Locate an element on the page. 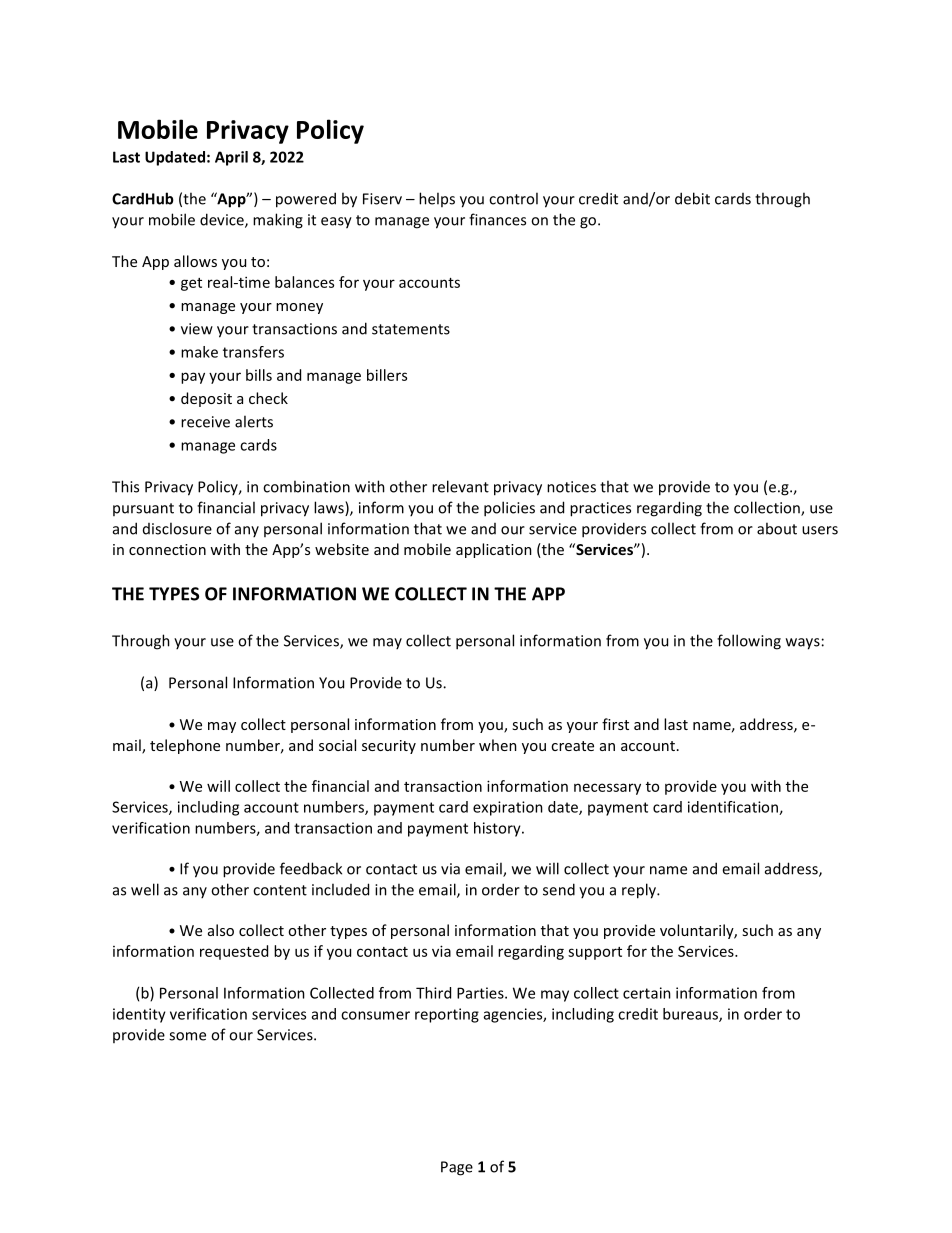 Image resolution: width=952 pixels, height=1233 pixels. debit is located at coordinates (692, 198).
